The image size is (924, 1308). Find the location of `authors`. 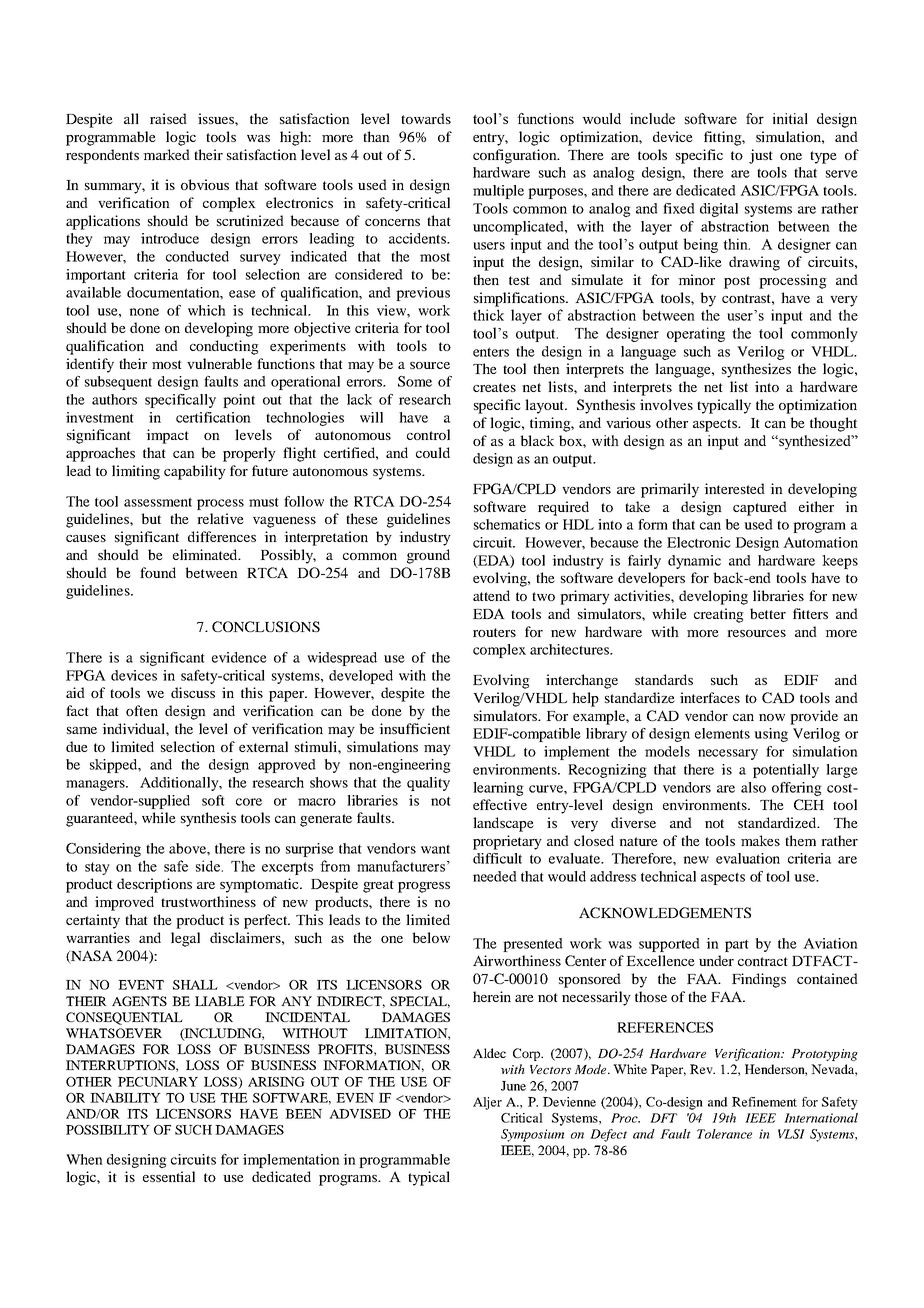

authors is located at coordinates (114, 399).
